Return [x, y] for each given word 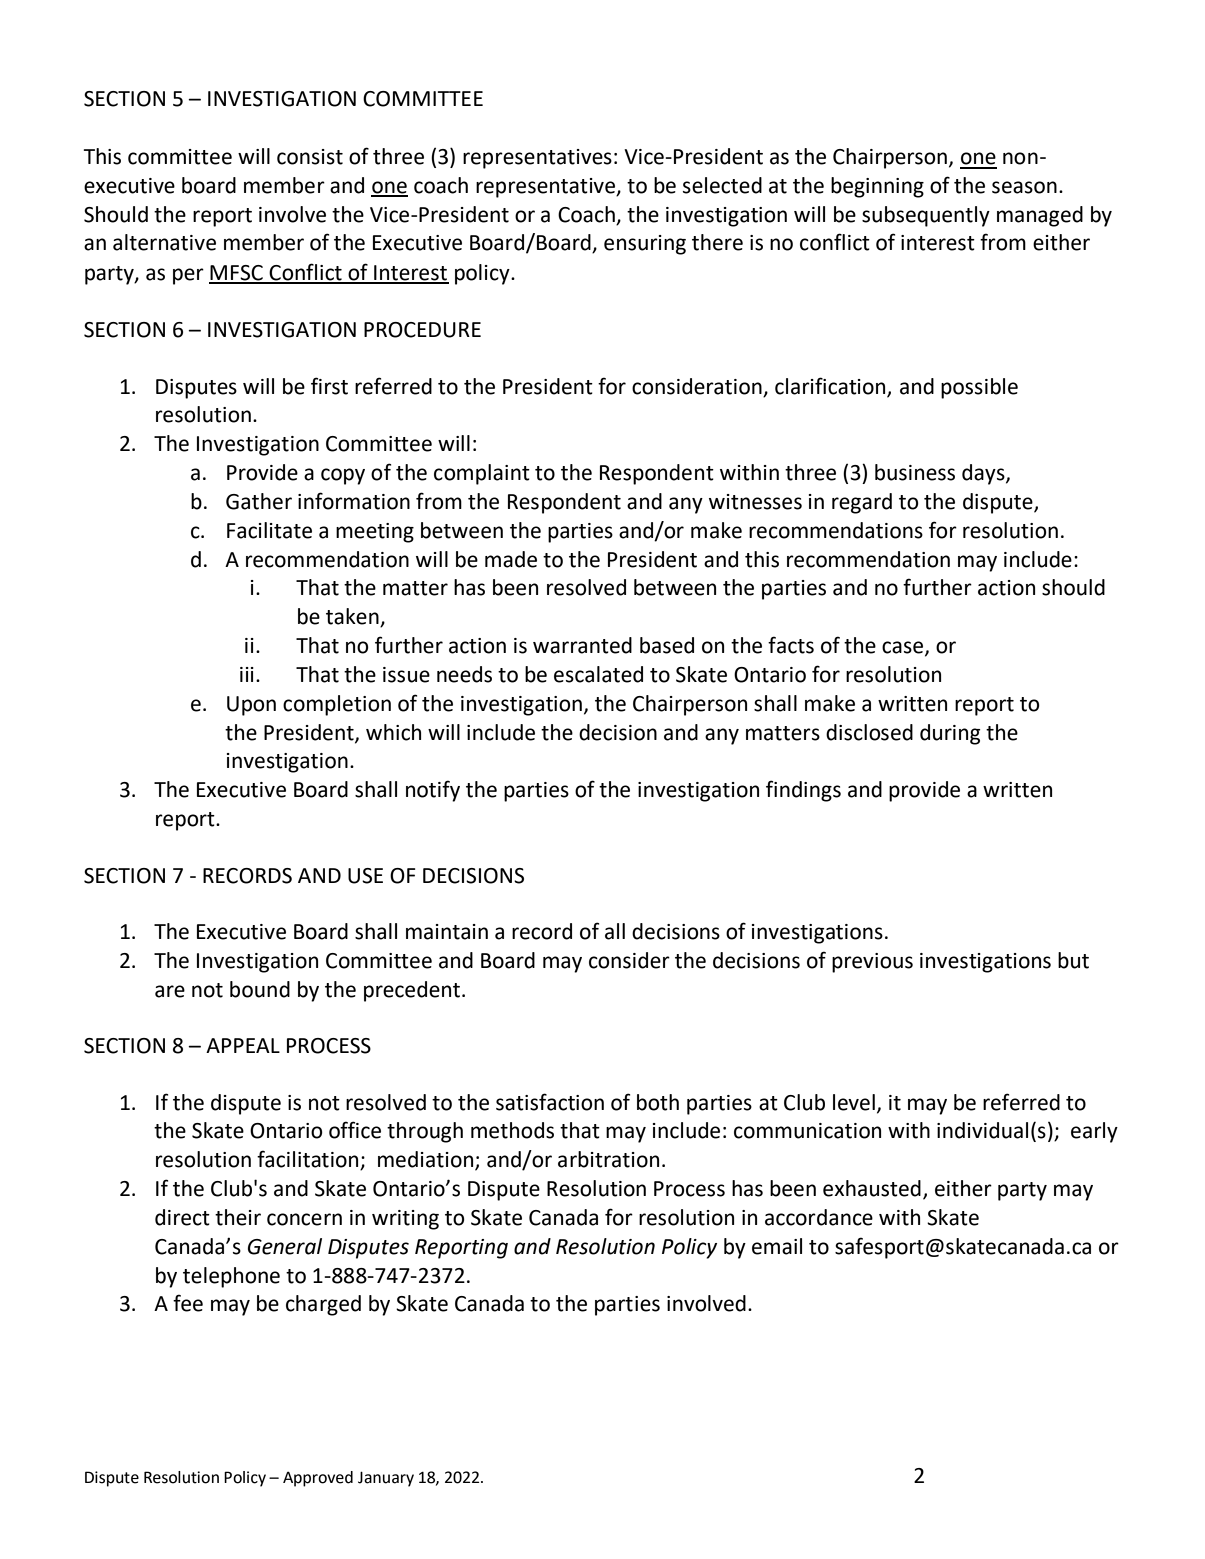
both [658, 1102]
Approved [318, 1479]
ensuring [645, 245]
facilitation [309, 1160]
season [1024, 187]
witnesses [755, 502]
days [984, 474]
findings [803, 791]
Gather [259, 501]
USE [365, 876]
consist [310, 157]
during [950, 734]
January [386, 1479]
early [1094, 1132]
